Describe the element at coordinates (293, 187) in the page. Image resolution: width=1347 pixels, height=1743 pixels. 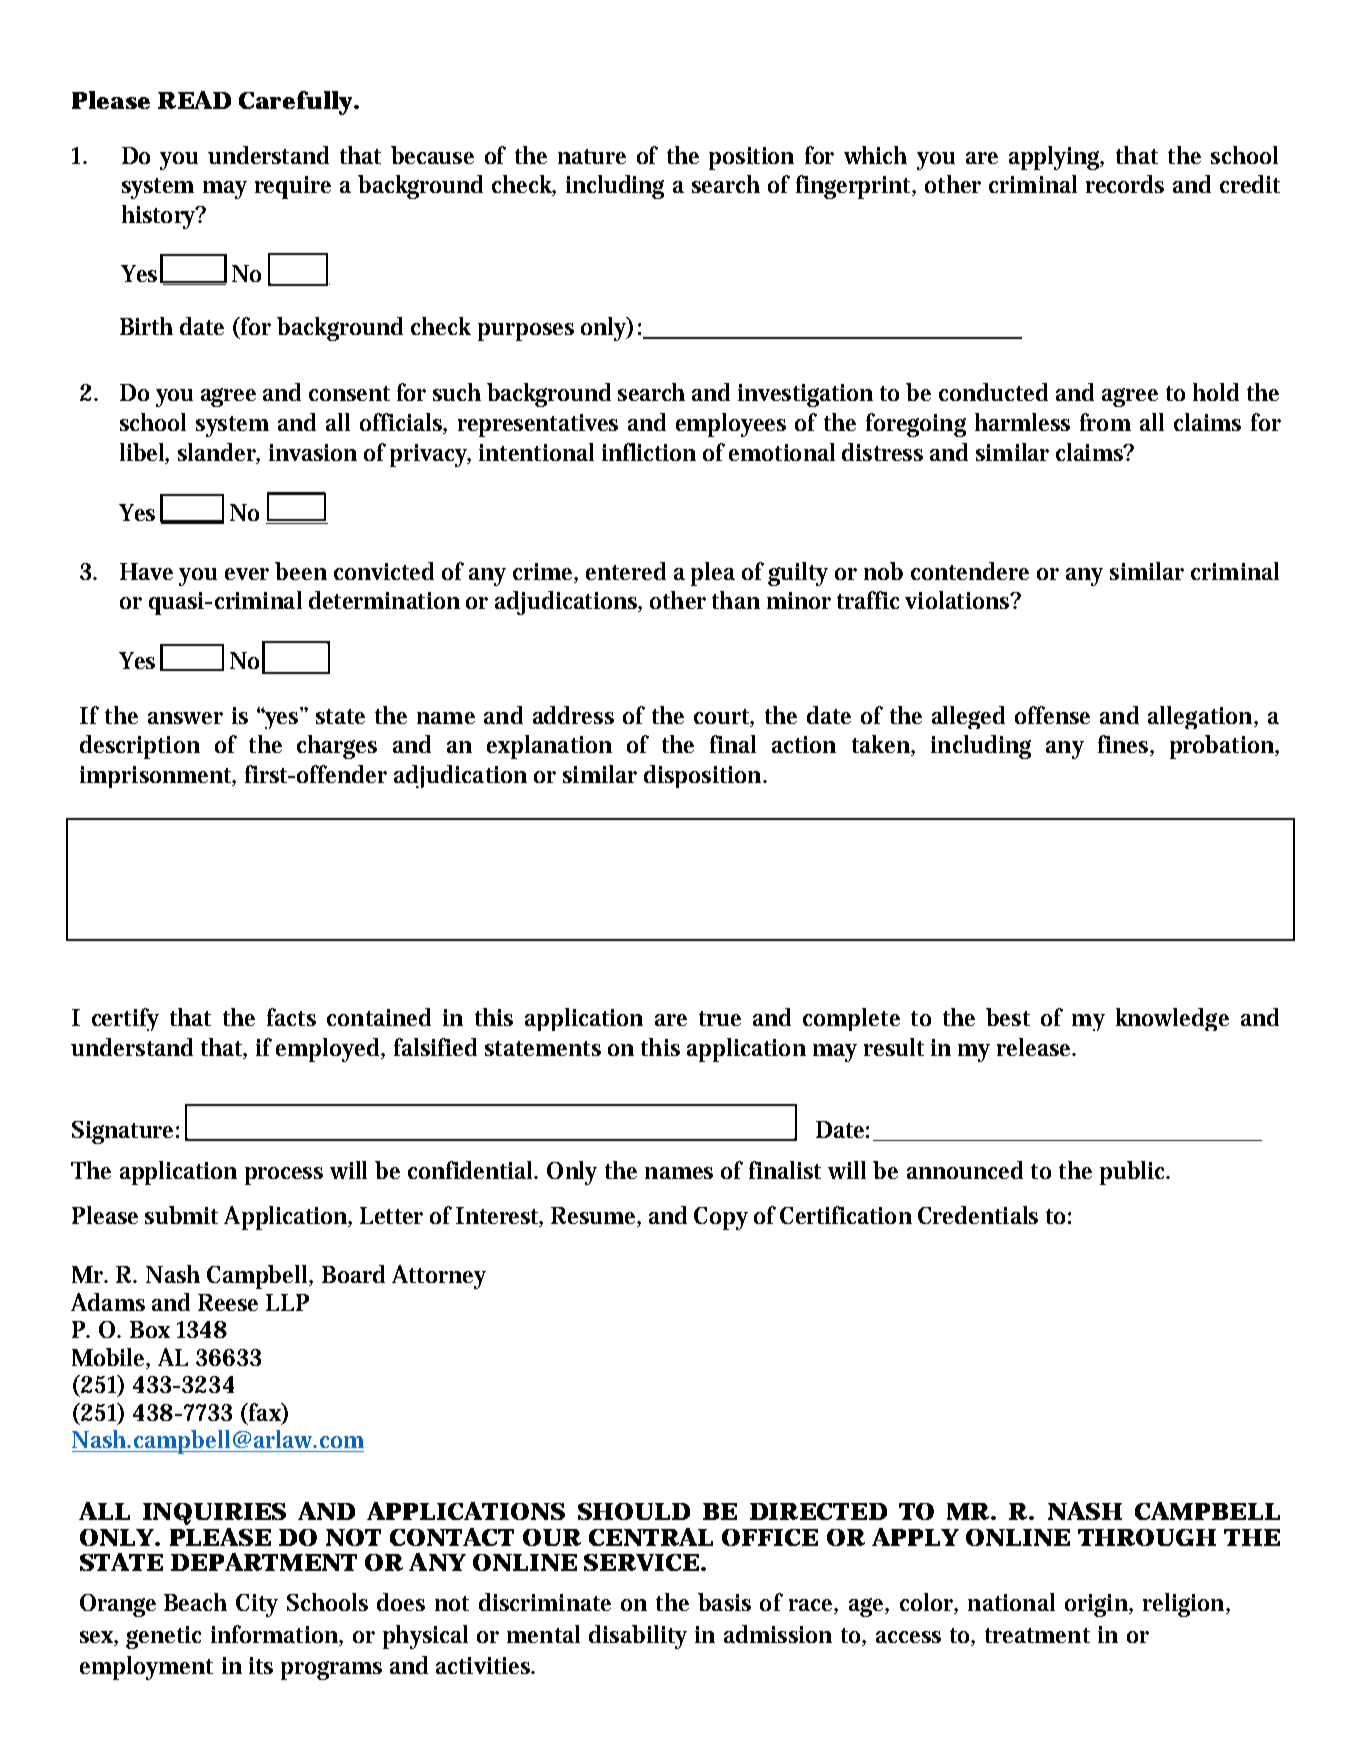
I see `require` at that location.
